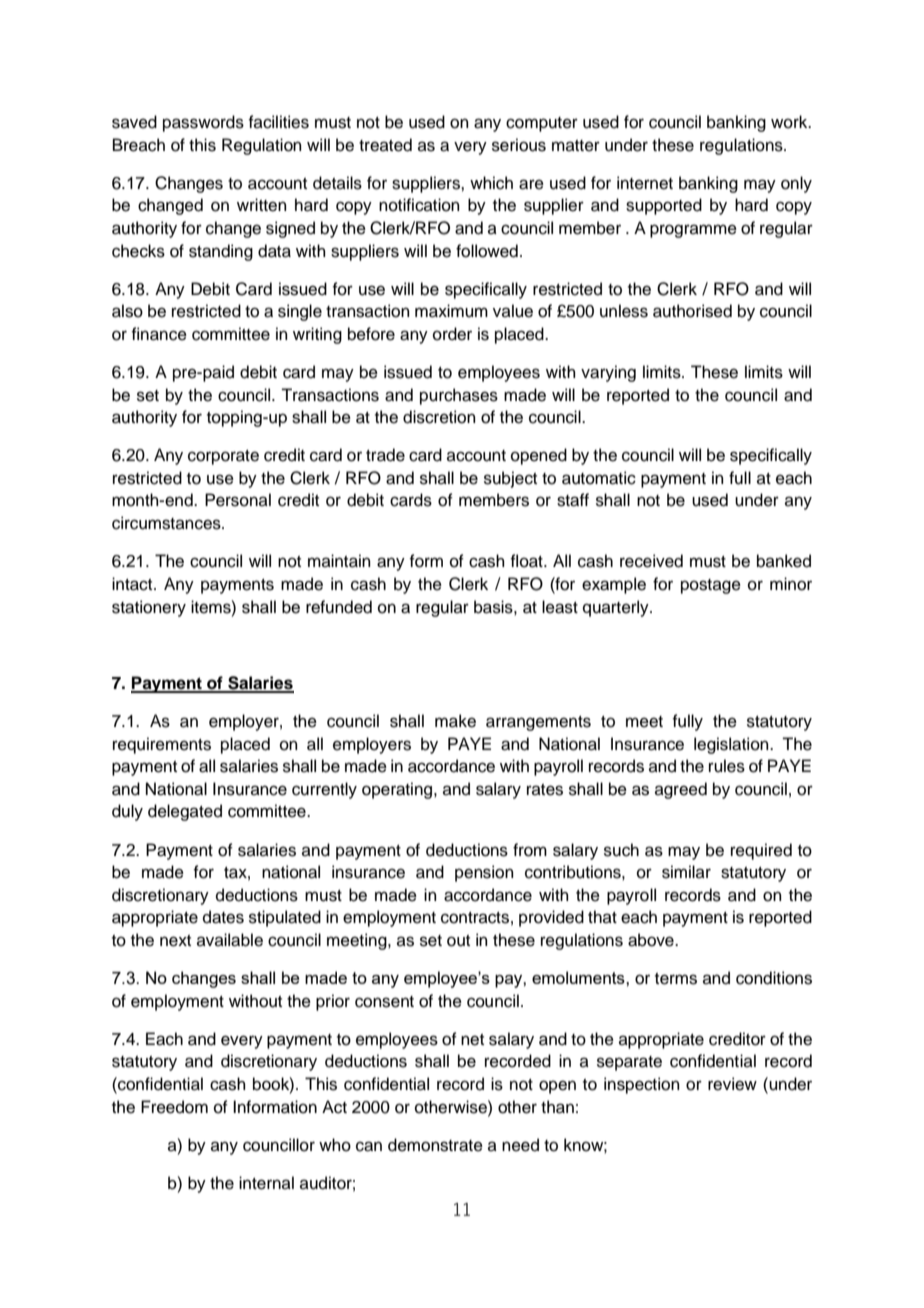 The height and width of the image is (1308, 924). I want to click on dates, so click(223, 917).
